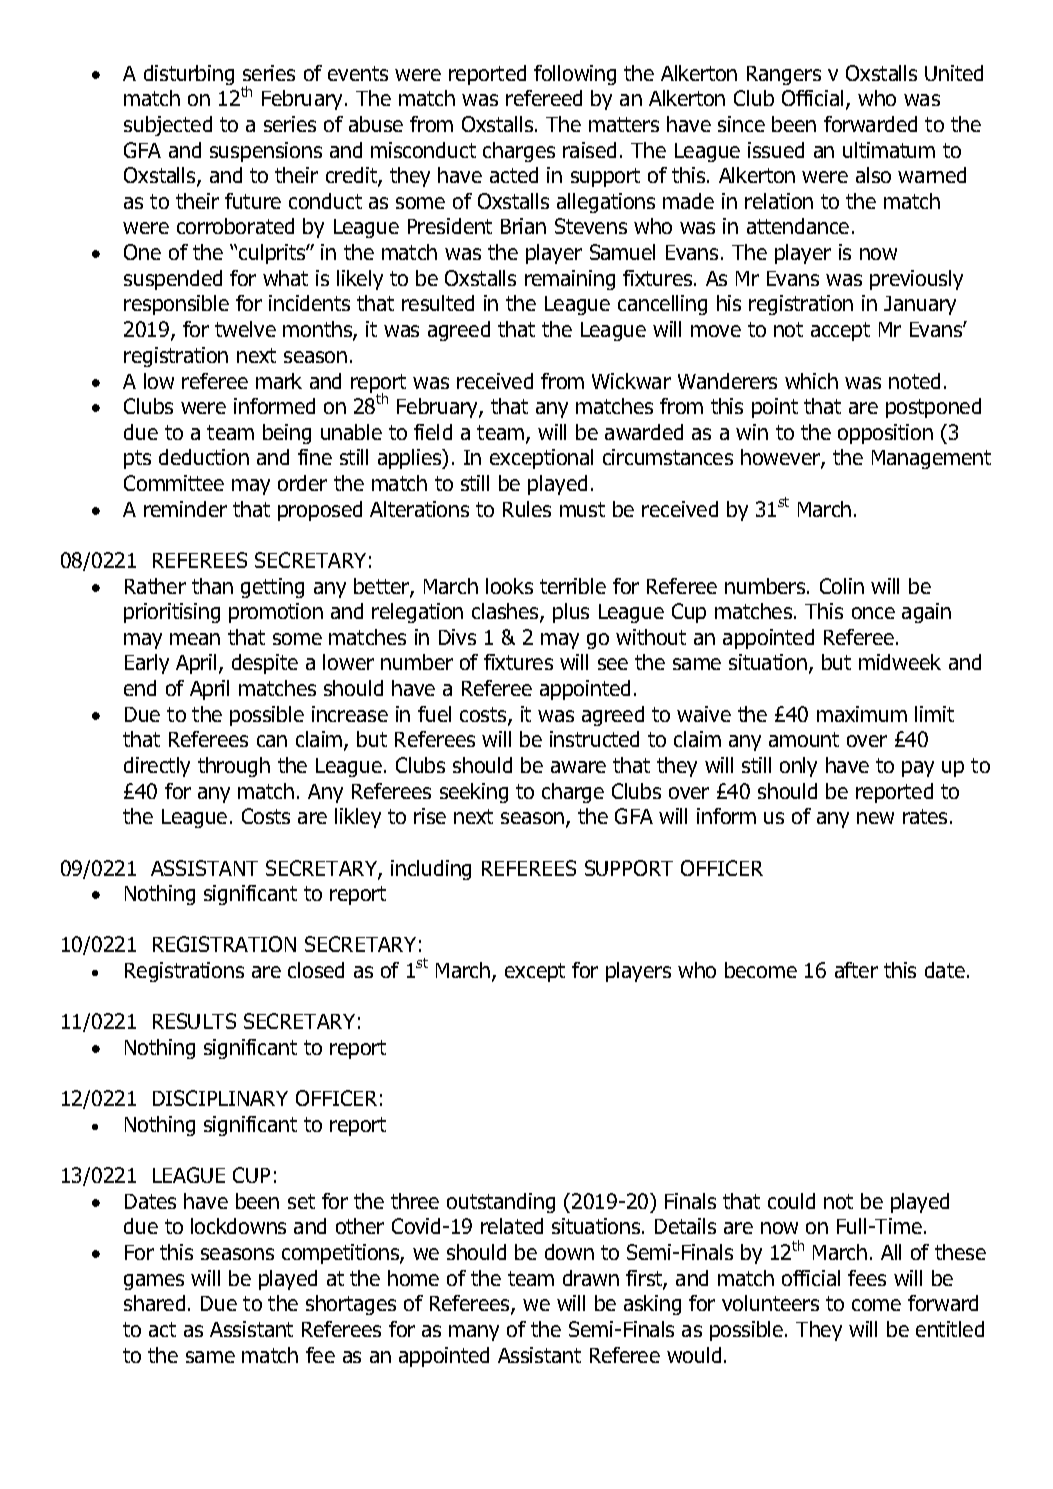  Describe the element at coordinates (867, 1278) in the page. I see `fees` at that location.
